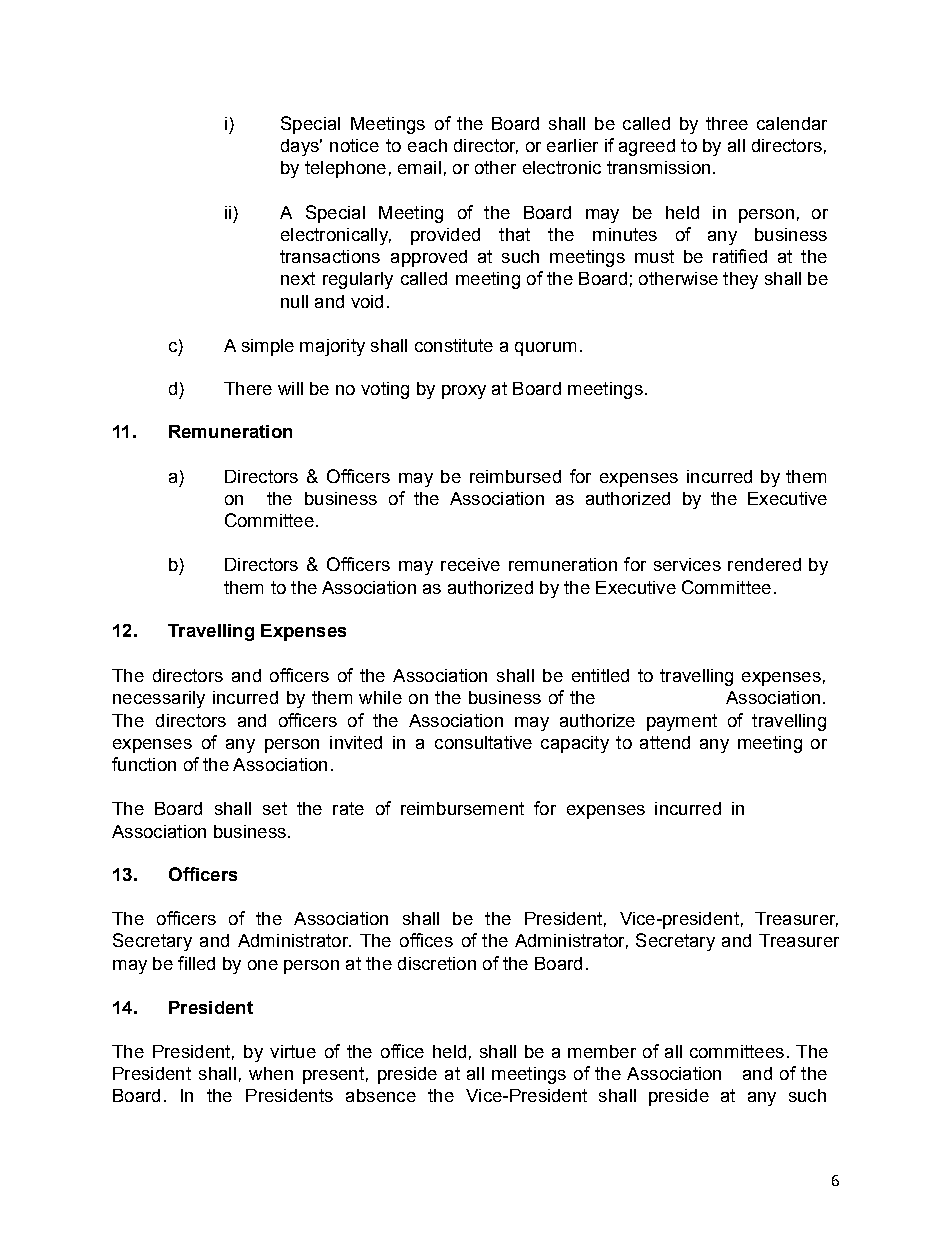  Describe the element at coordinates (381, 1095) in the screenshot. I see `absence` at that location.
